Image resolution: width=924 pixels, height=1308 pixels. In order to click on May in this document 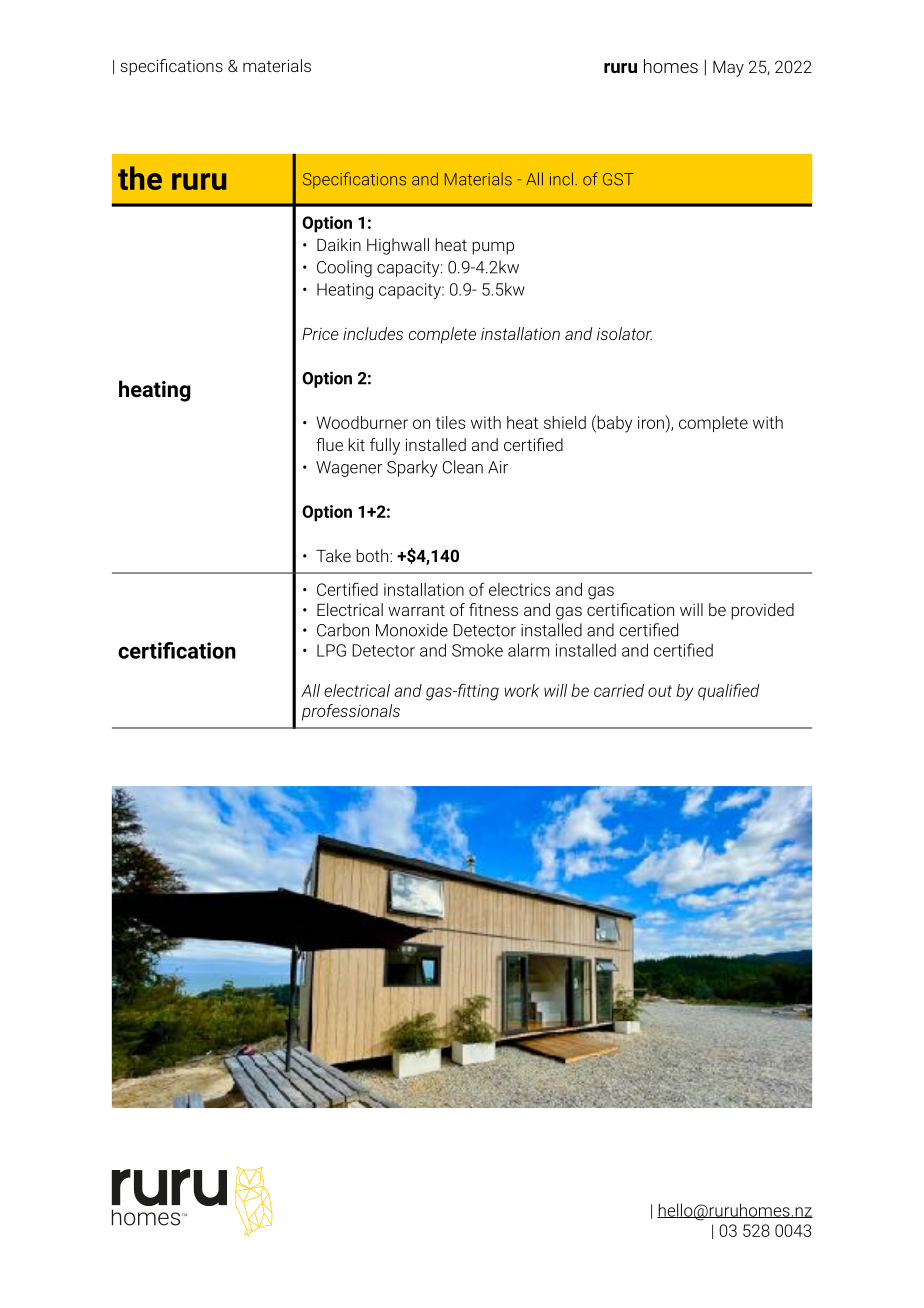, I will do `click(728, 69)`.
